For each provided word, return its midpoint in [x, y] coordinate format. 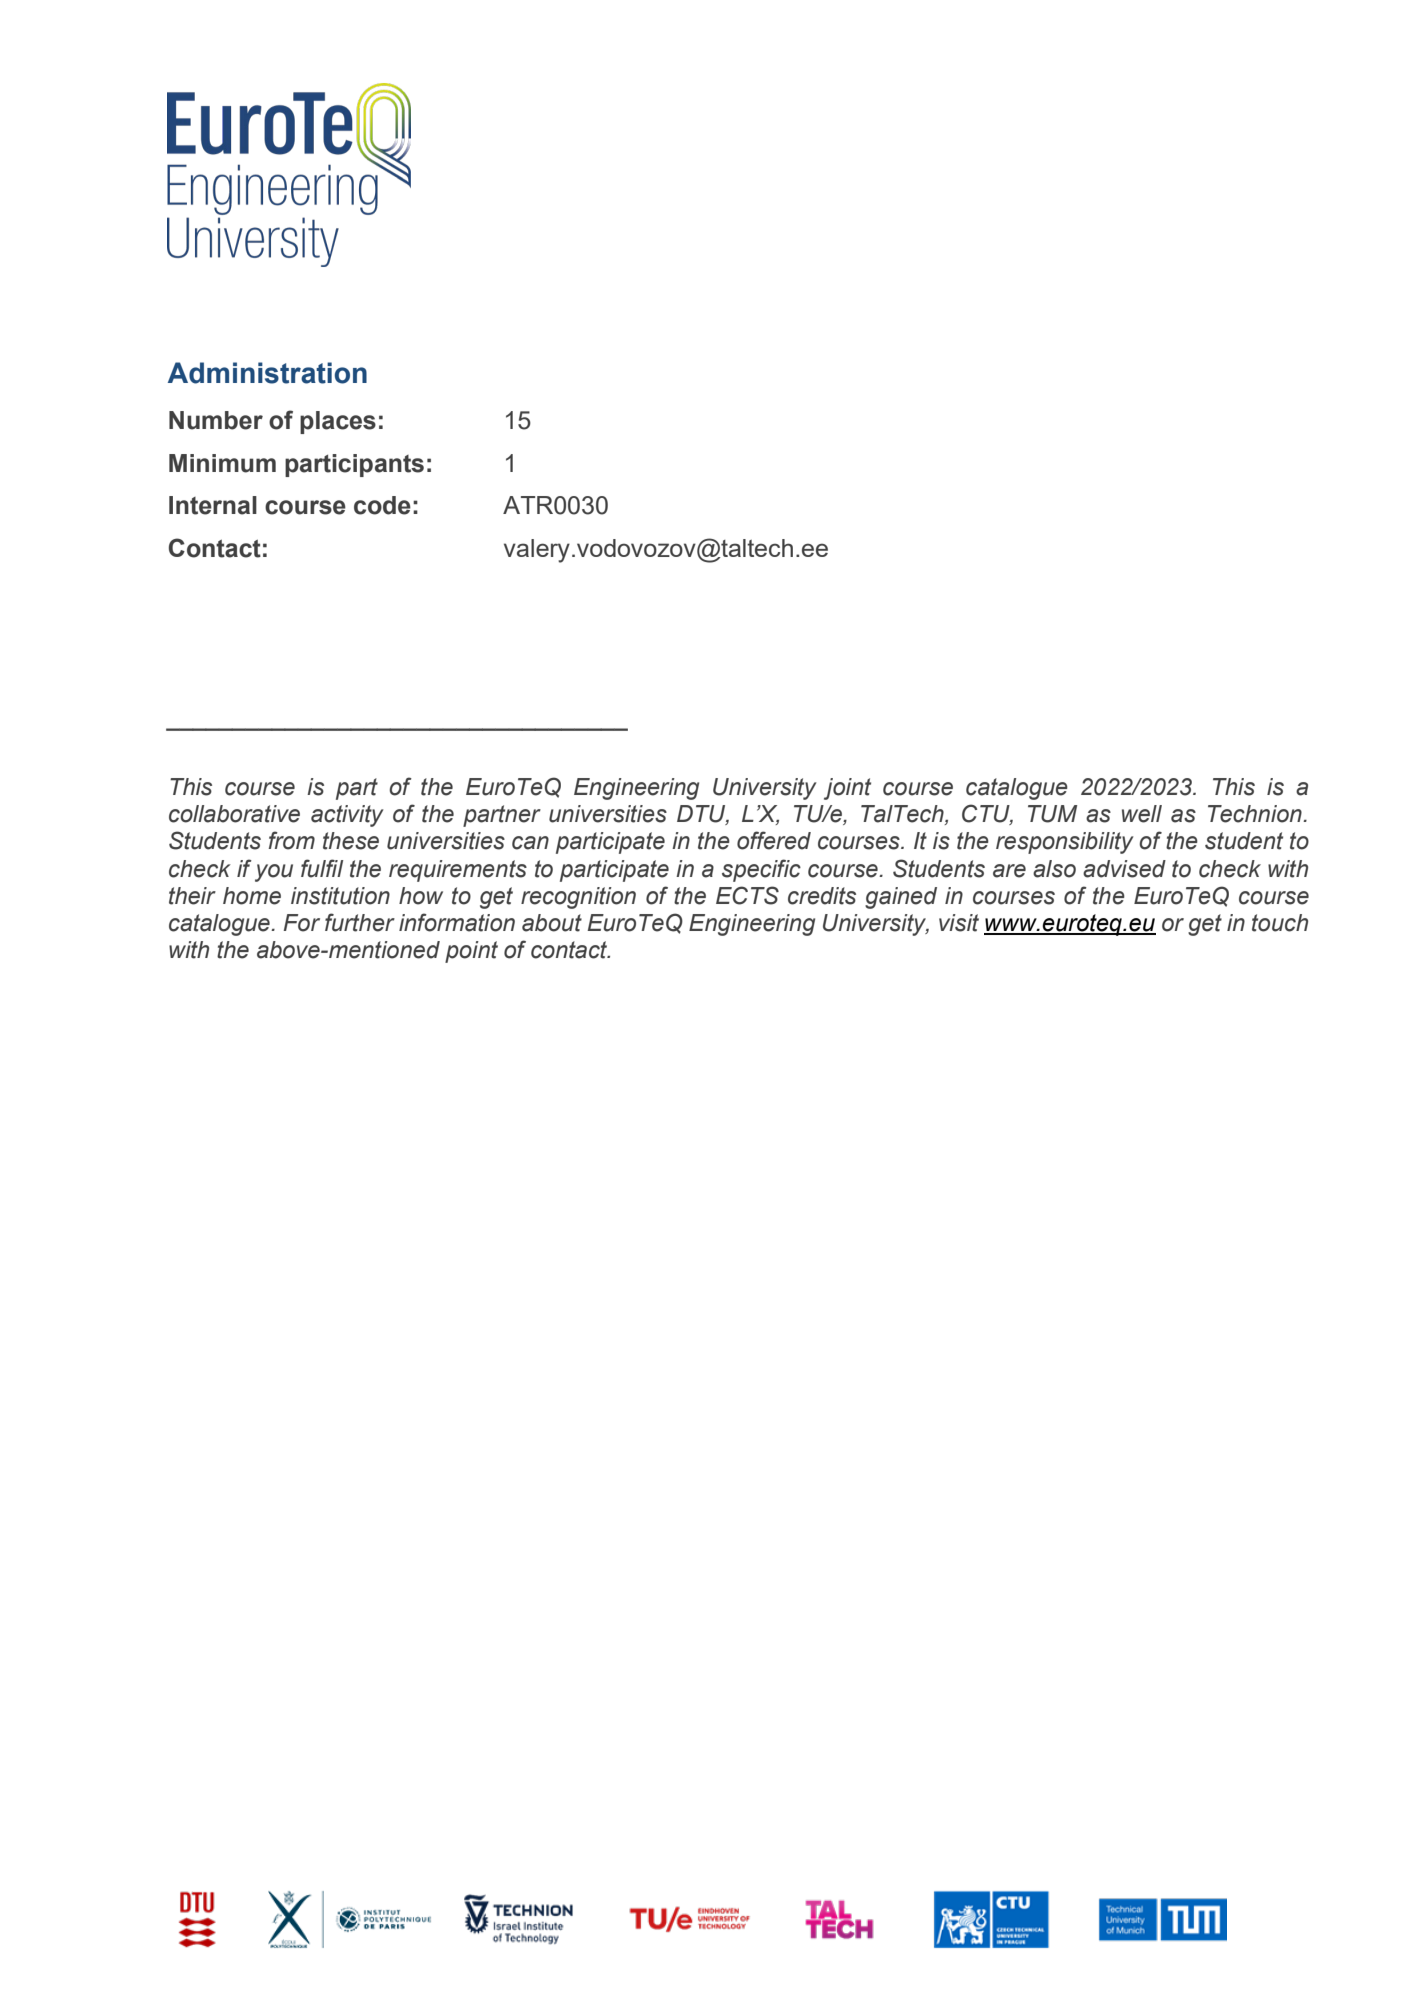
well [1142, 814]
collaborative [234, 814]
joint [847, 789]
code [382, 505]
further [360, 922]
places [338, 422]
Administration [267, 373]
